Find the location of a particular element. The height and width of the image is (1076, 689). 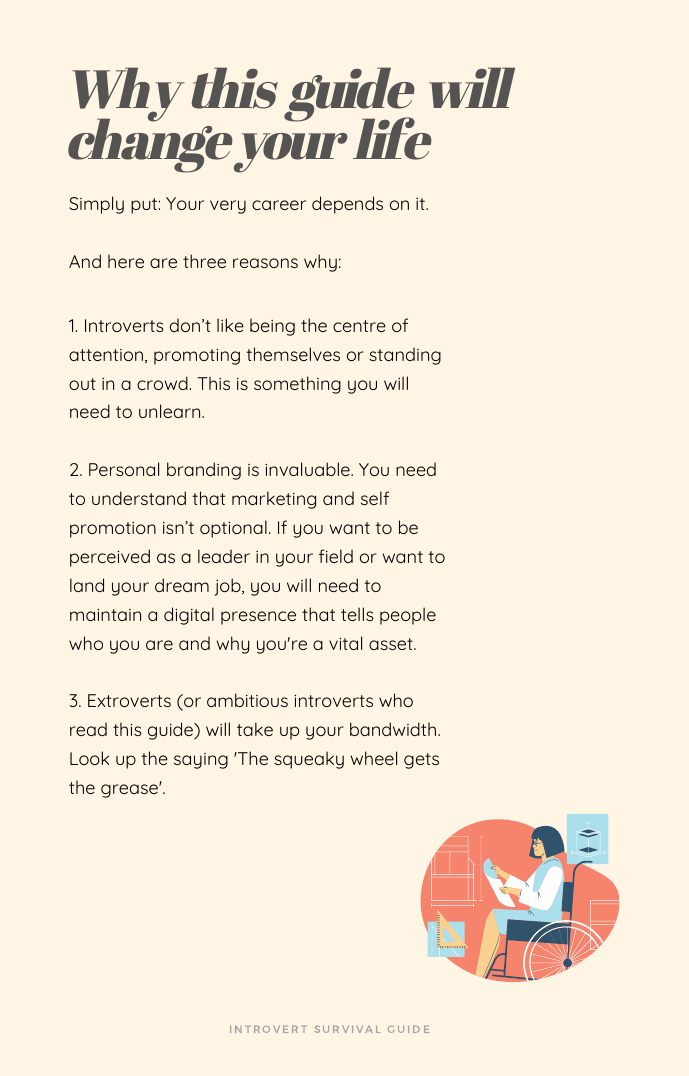

Personal is located at coordinates (124, 469).
